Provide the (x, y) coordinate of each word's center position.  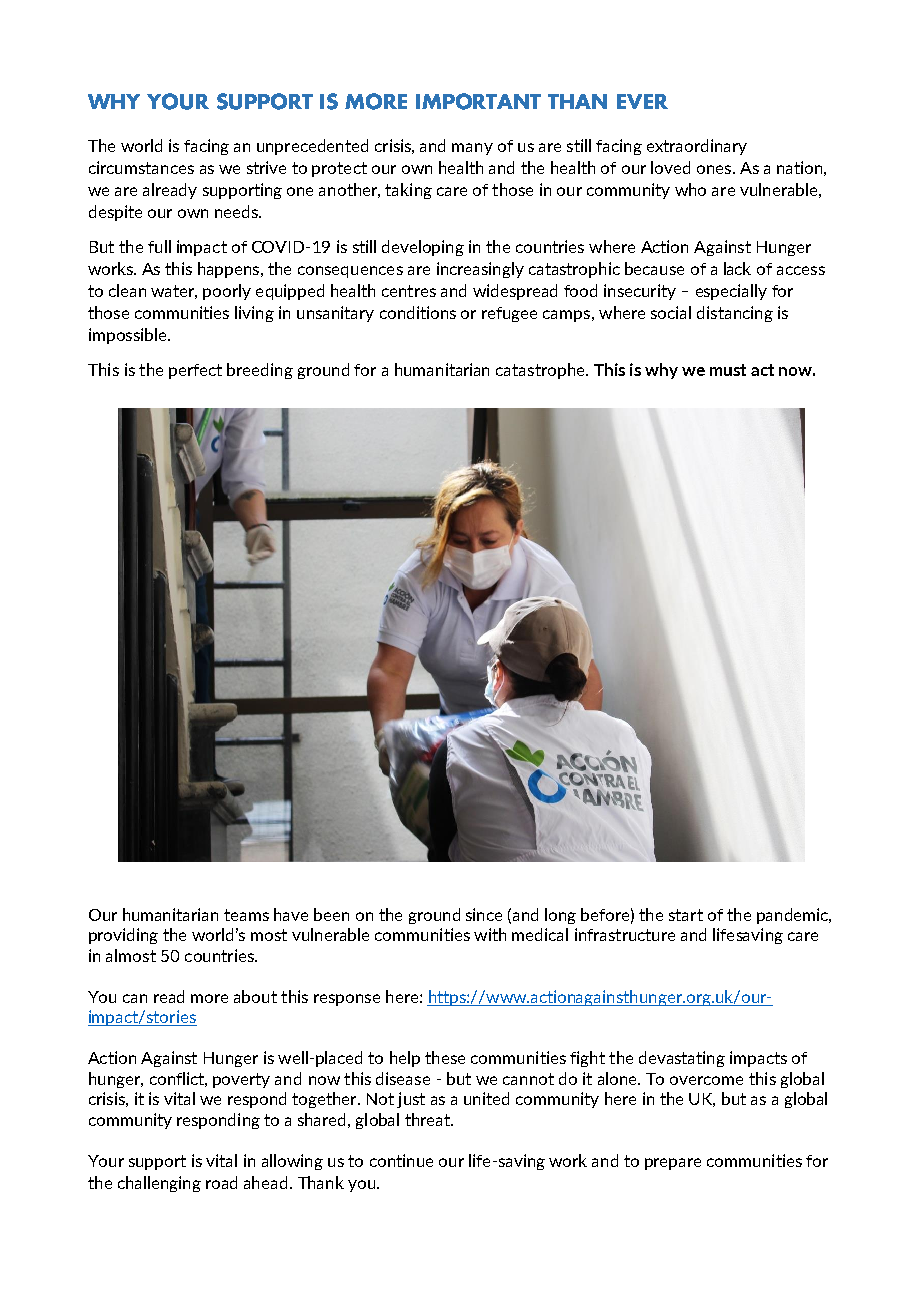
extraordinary (697, 147)
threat (428, 1119)
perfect (195, 371)
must (728, 370)
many (472, 149)
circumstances (141, 167)
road (221, 1182)
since (484, 914)
